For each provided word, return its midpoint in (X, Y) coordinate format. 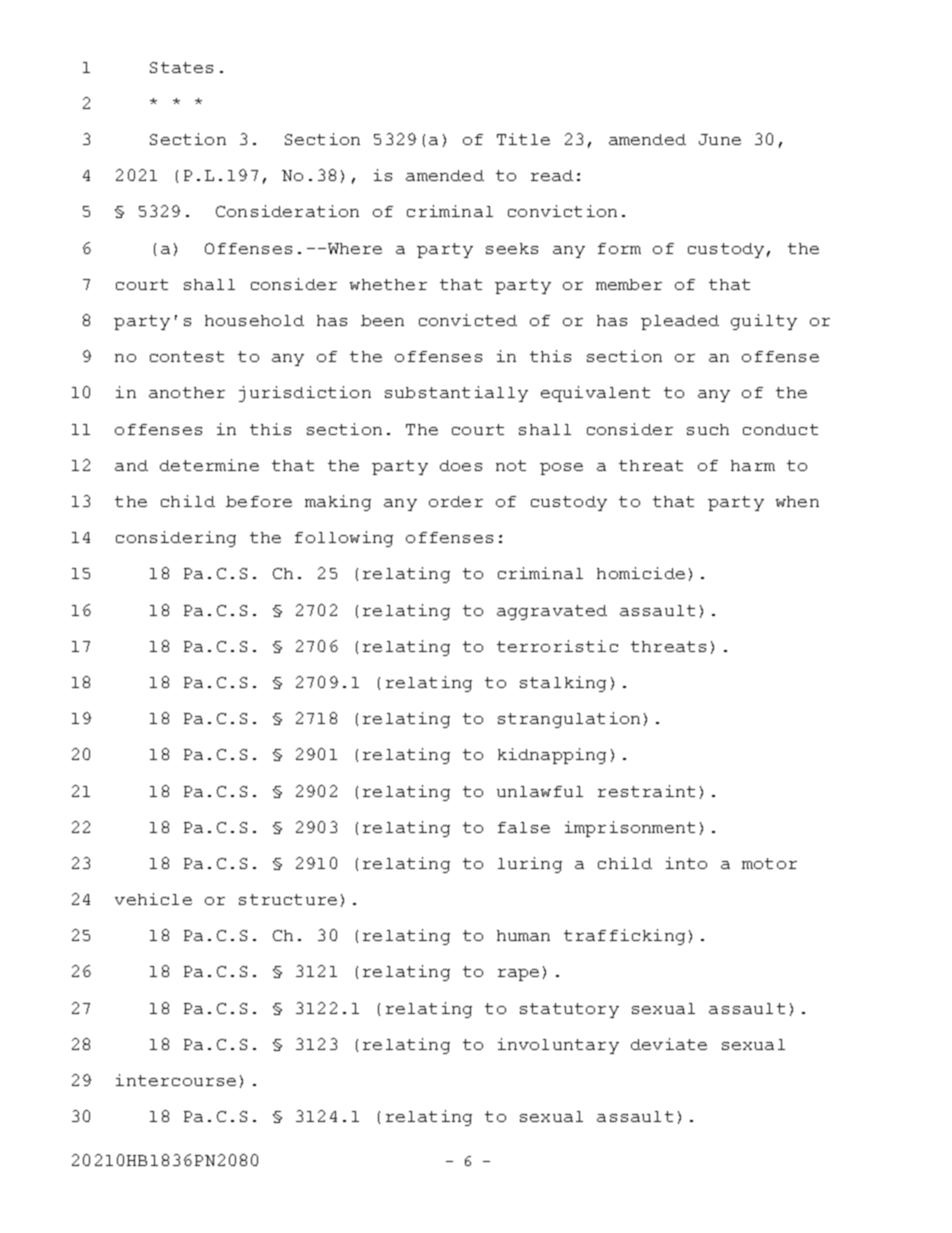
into (686, 863)
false (524, 827)
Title (523, 139)
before (259, 501)
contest (187, 356)
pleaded (680, 322)
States (181, 67)
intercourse (176, 1080)
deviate (669, 1044)
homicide (641, 573)
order (456, 501)
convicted (468, 320)
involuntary (558, 1046)
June (720, 139)
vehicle (153, 899)
